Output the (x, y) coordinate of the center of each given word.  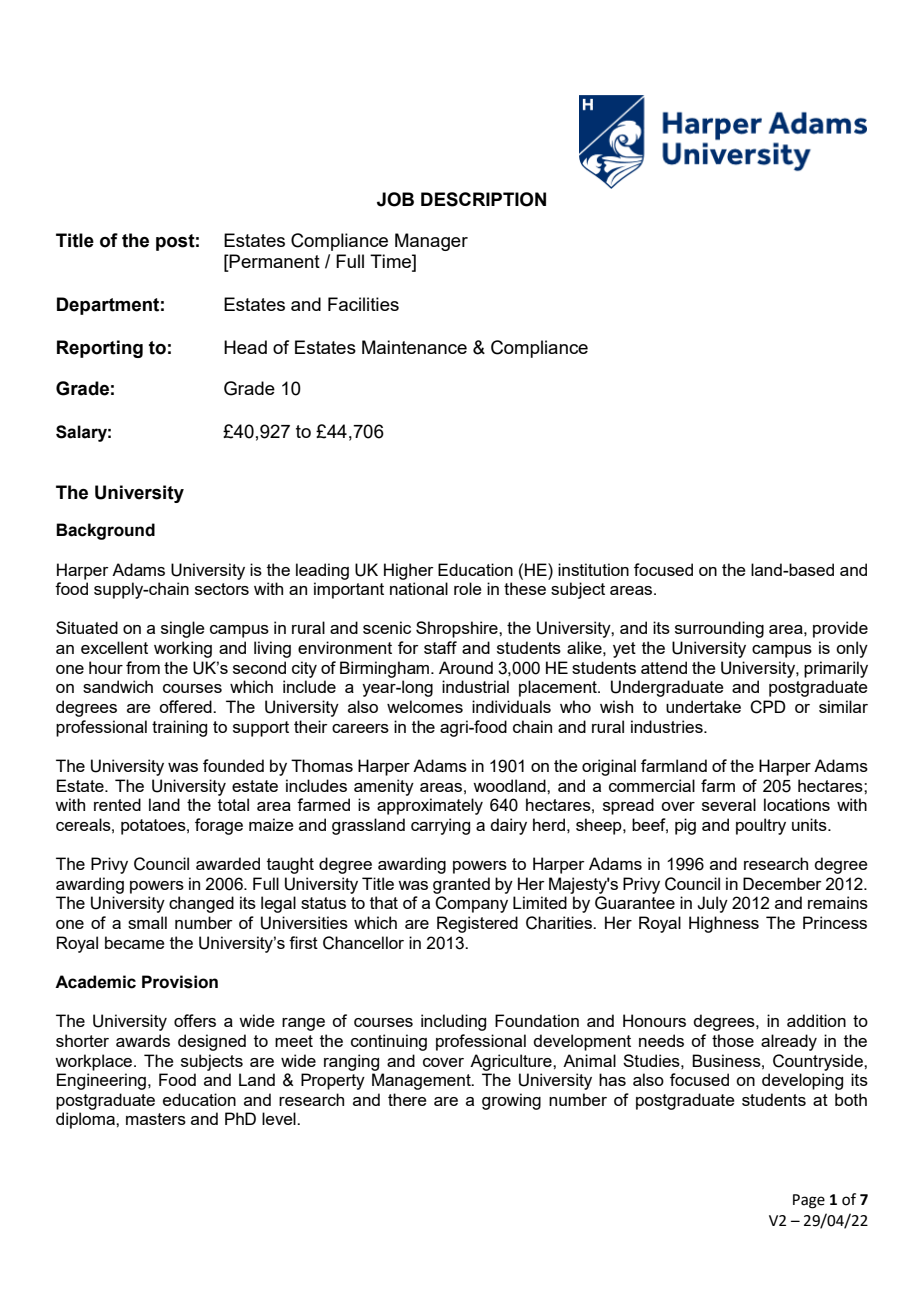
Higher (409, 571)
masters (156, 1119)
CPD (768, 707)
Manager (431, 242)
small (147, 922)
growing (511, 1101)
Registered (477, 924)
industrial (475, 686)
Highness (724, 924)
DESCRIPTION (483, 199)
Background (105, 531)
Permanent (274, 261)
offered (186, 706)
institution (593, 569)
